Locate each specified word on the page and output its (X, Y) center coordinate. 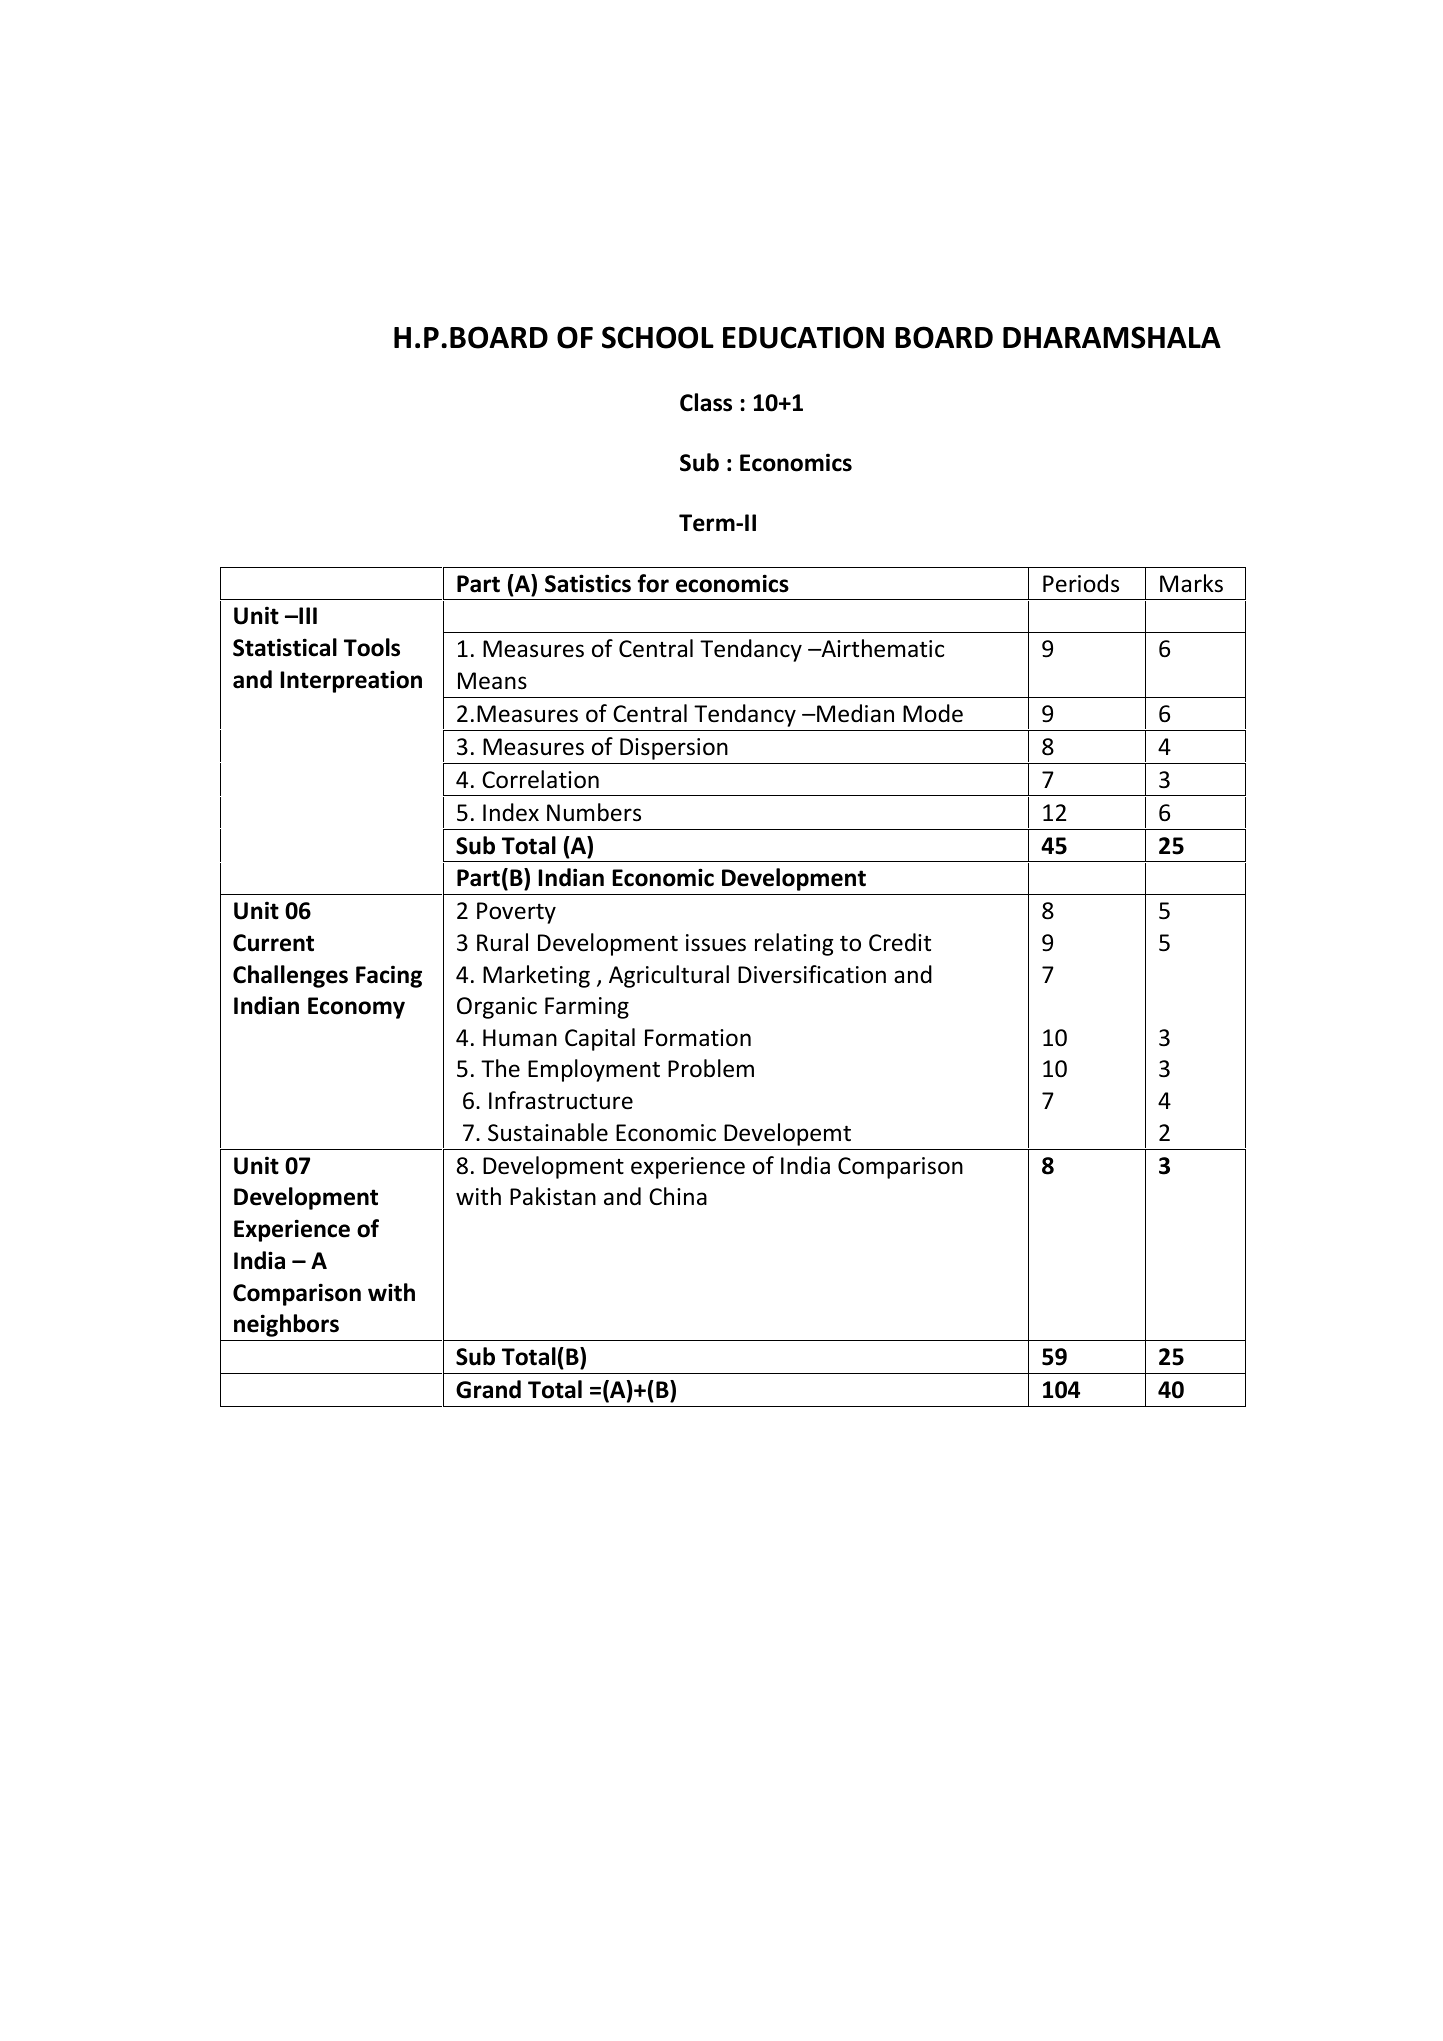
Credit (900, 942)
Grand (488, 1389)
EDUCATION (803, 337)
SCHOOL (658, 337)
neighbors (286, 1325)
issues (716, 943)
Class (706, 402)
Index (511, 812)
